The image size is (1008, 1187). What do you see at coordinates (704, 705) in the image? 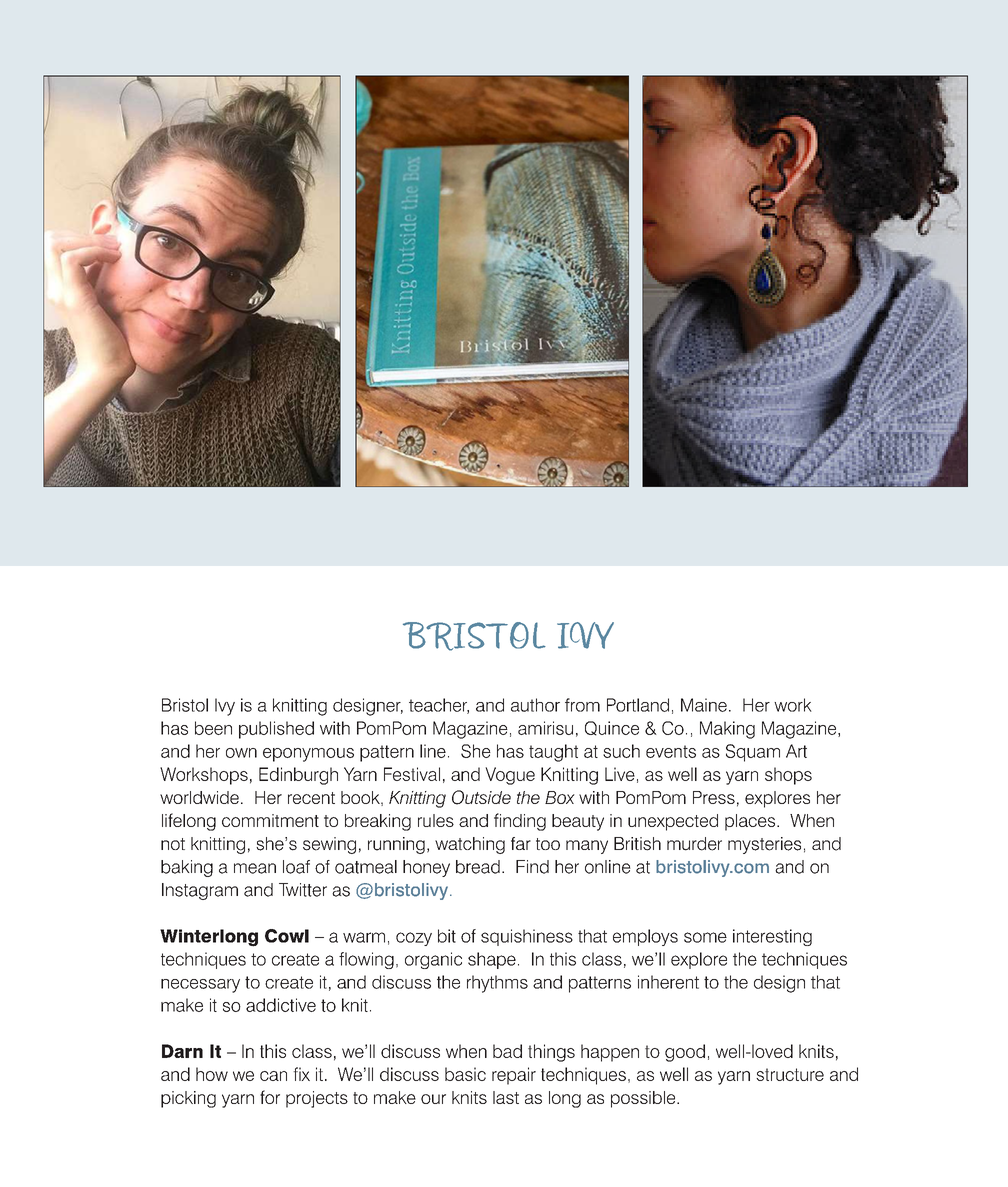
I see `Maine` at bounding box center [704, 705].
